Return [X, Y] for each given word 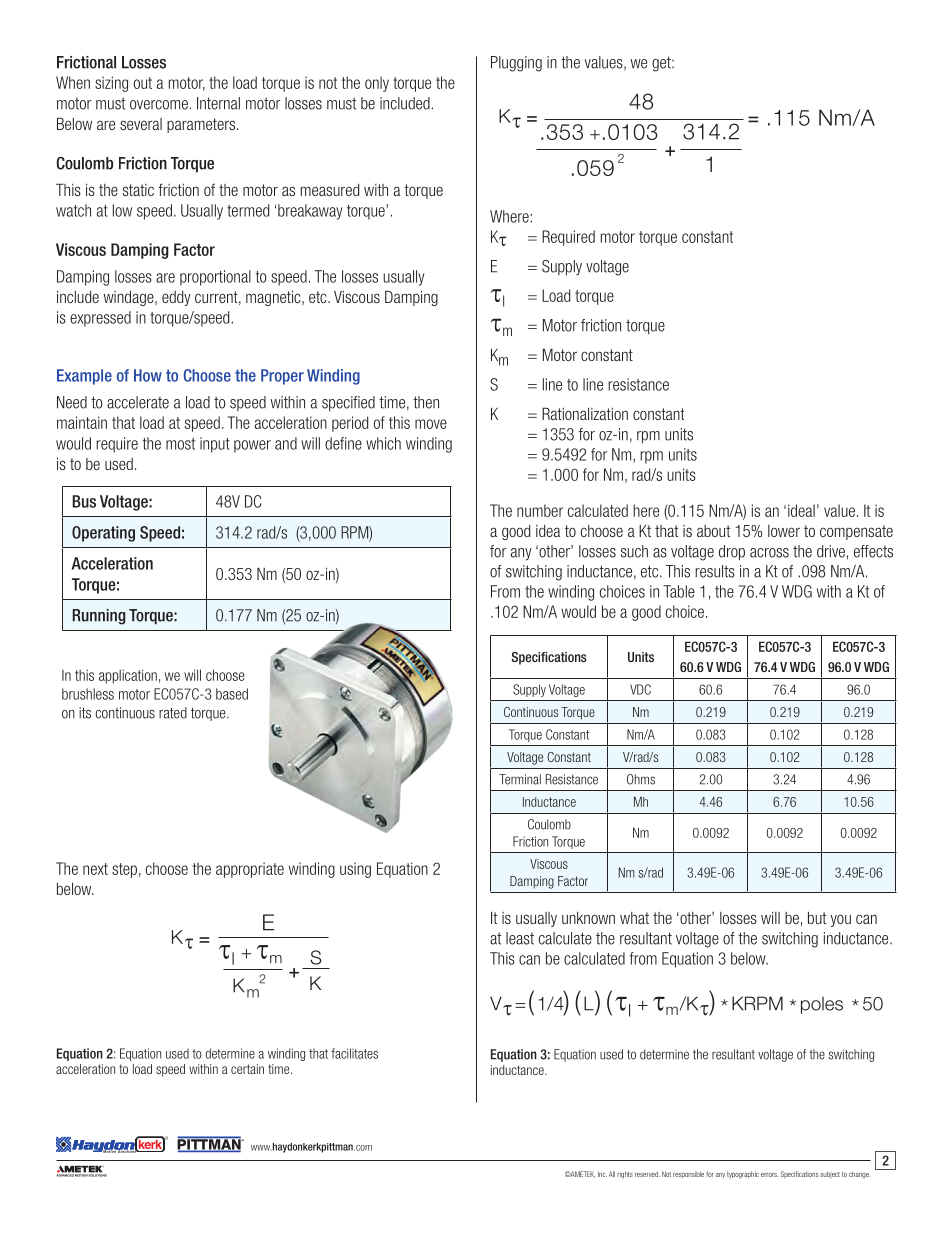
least [520, 938]
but [817, 918]
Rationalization [585, 413]
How [148, 375]
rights [625, 1175]
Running [99, 617]
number [540, 510]
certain [247, 1069]
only [377, 84]
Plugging [516, 64]
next [95, 869]
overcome [159, 105]
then [426, 402]
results [715, 571]
